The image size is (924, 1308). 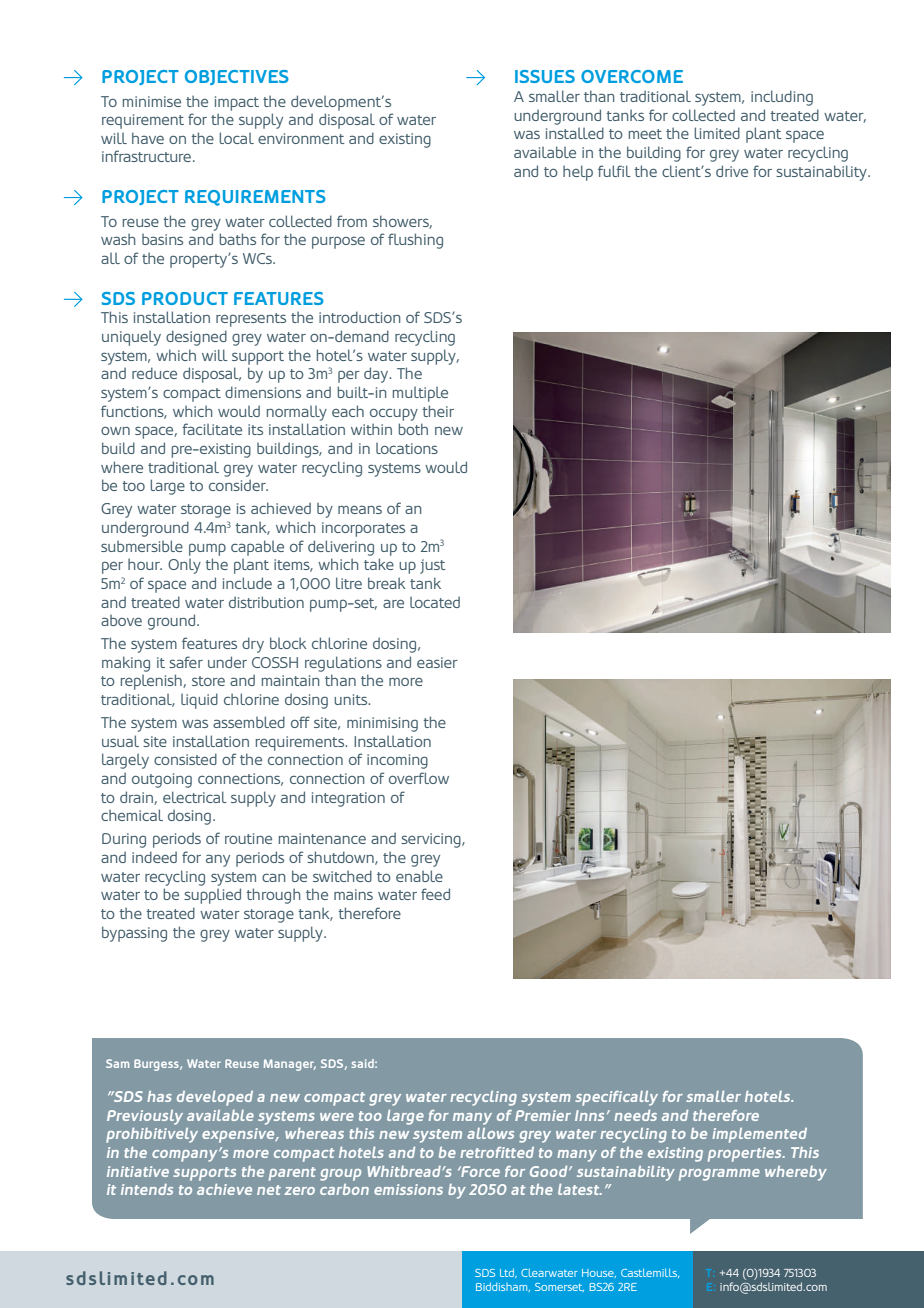 What do you see at coordinates (435, 602) in the image?
I see `located` at bounding box center [435, 602].
